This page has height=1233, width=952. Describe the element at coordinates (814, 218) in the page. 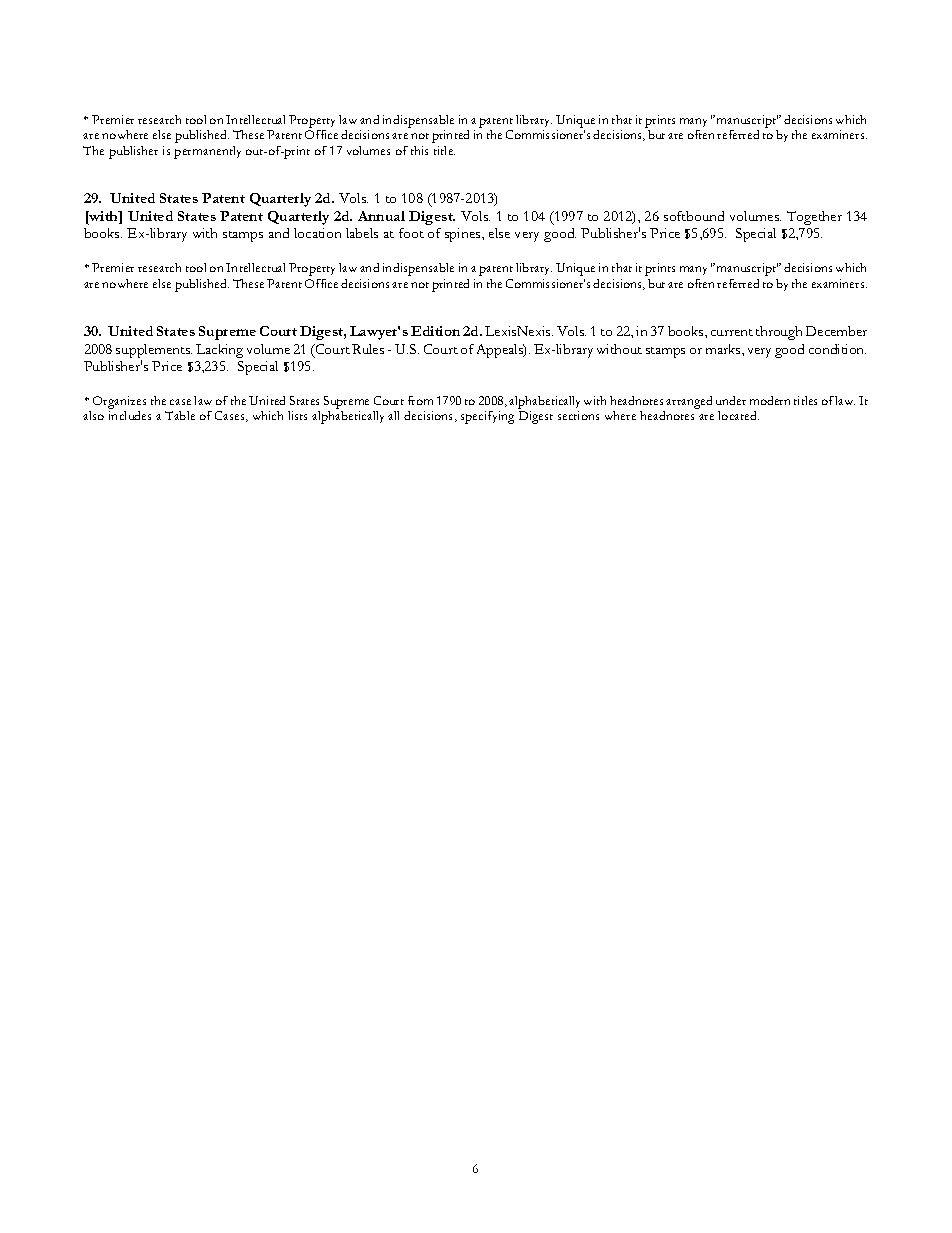

I see `Together` at that location.
